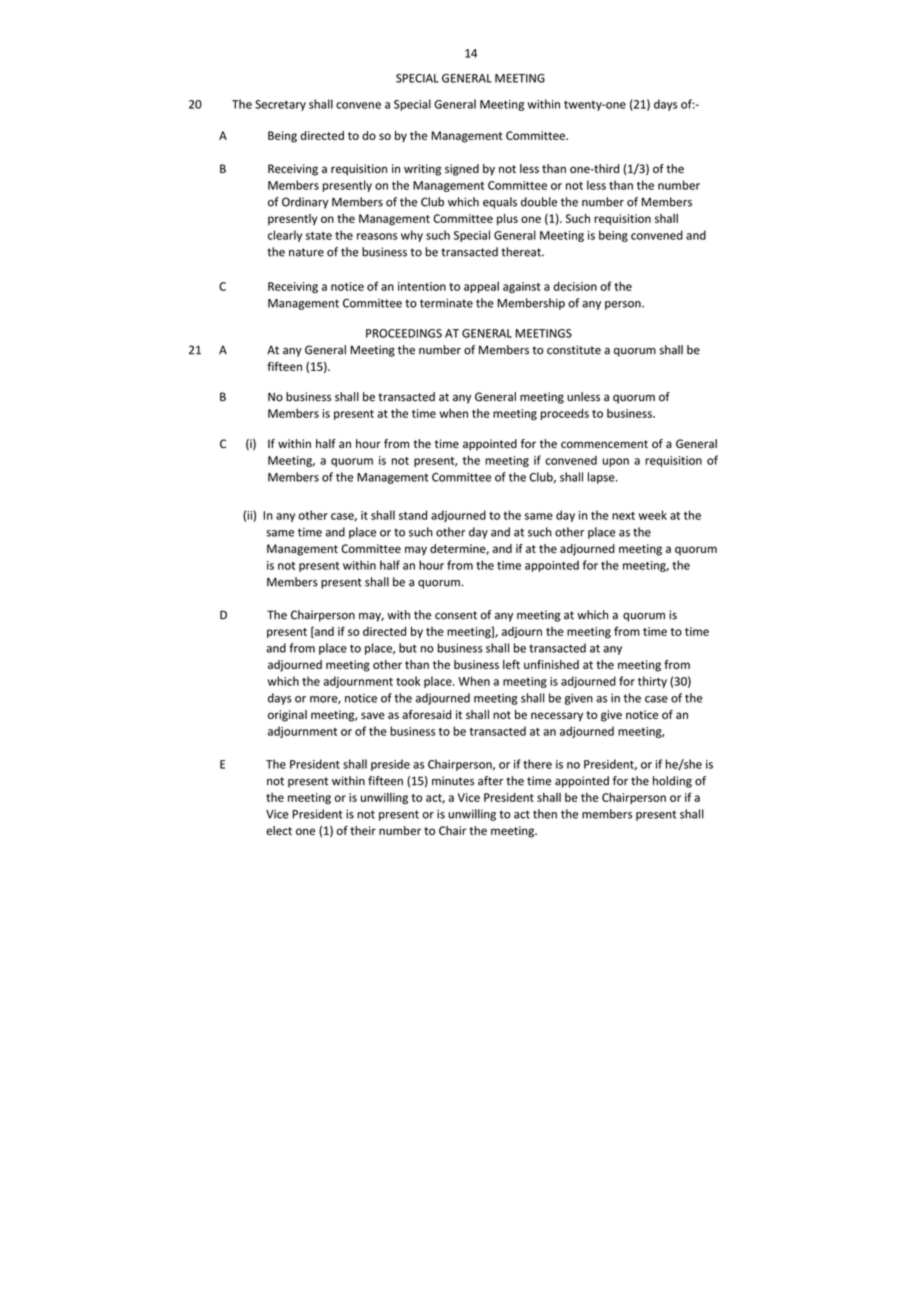 This document has width=924, height=1308. I want to click on but, so click(408, 648).
